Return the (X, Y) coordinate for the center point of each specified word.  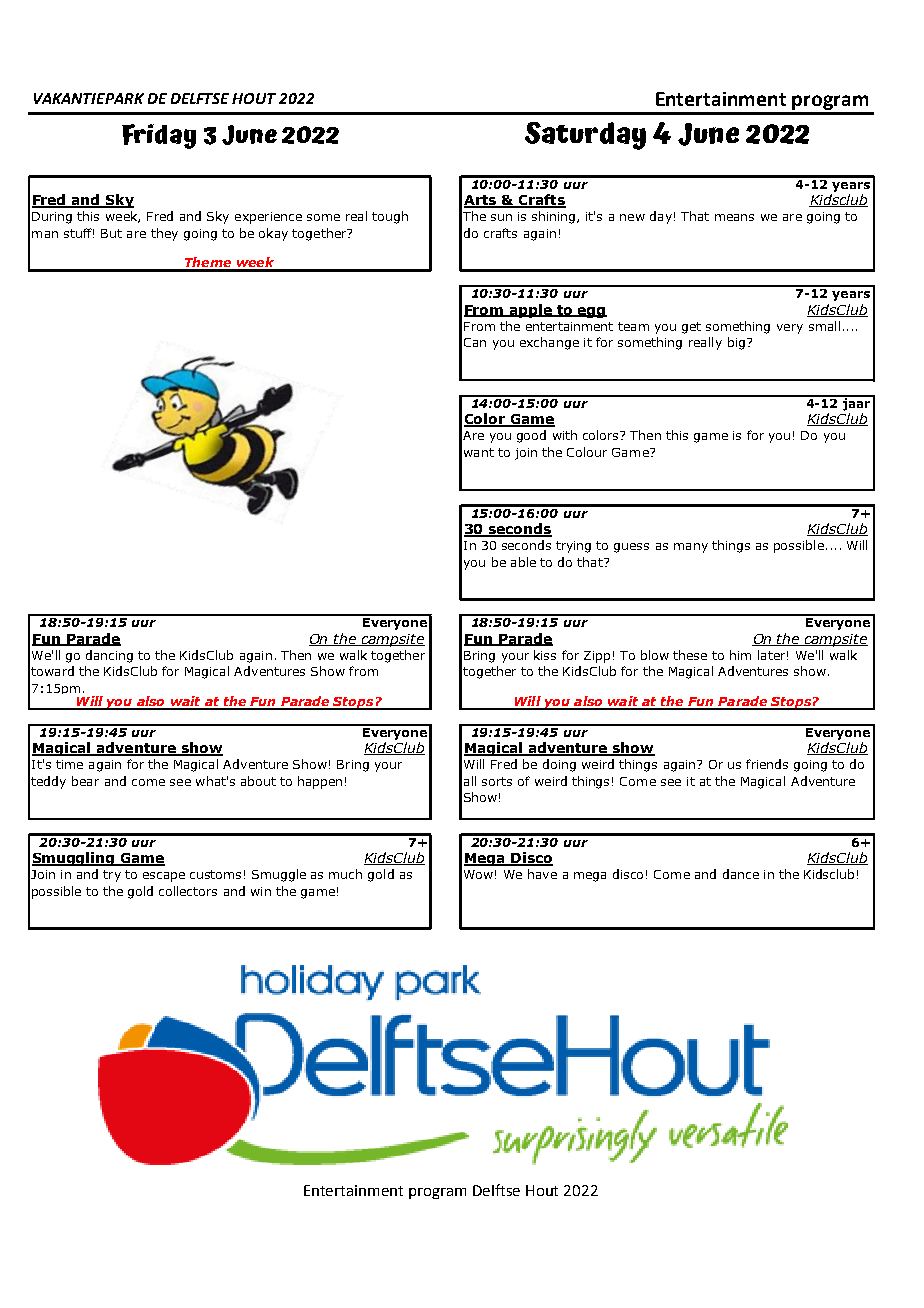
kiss (545, 655)
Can (475, 342)
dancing (109, 656)
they (164, 234)
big (736, 343)
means (734, 217)
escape (164, 877)
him (740, 655)
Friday (159, 136)
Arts (481, 201)
